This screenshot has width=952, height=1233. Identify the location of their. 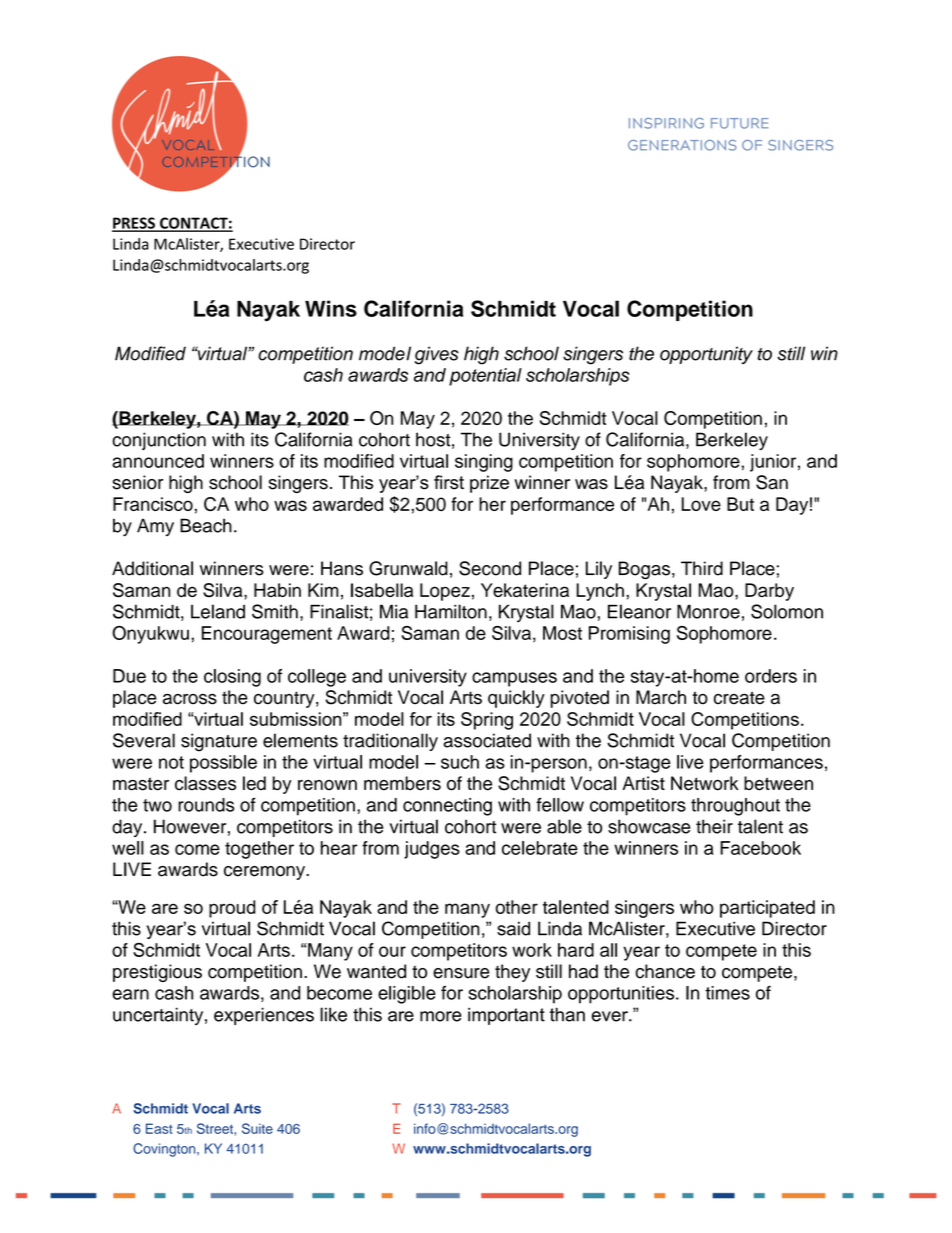
(714, 826).
